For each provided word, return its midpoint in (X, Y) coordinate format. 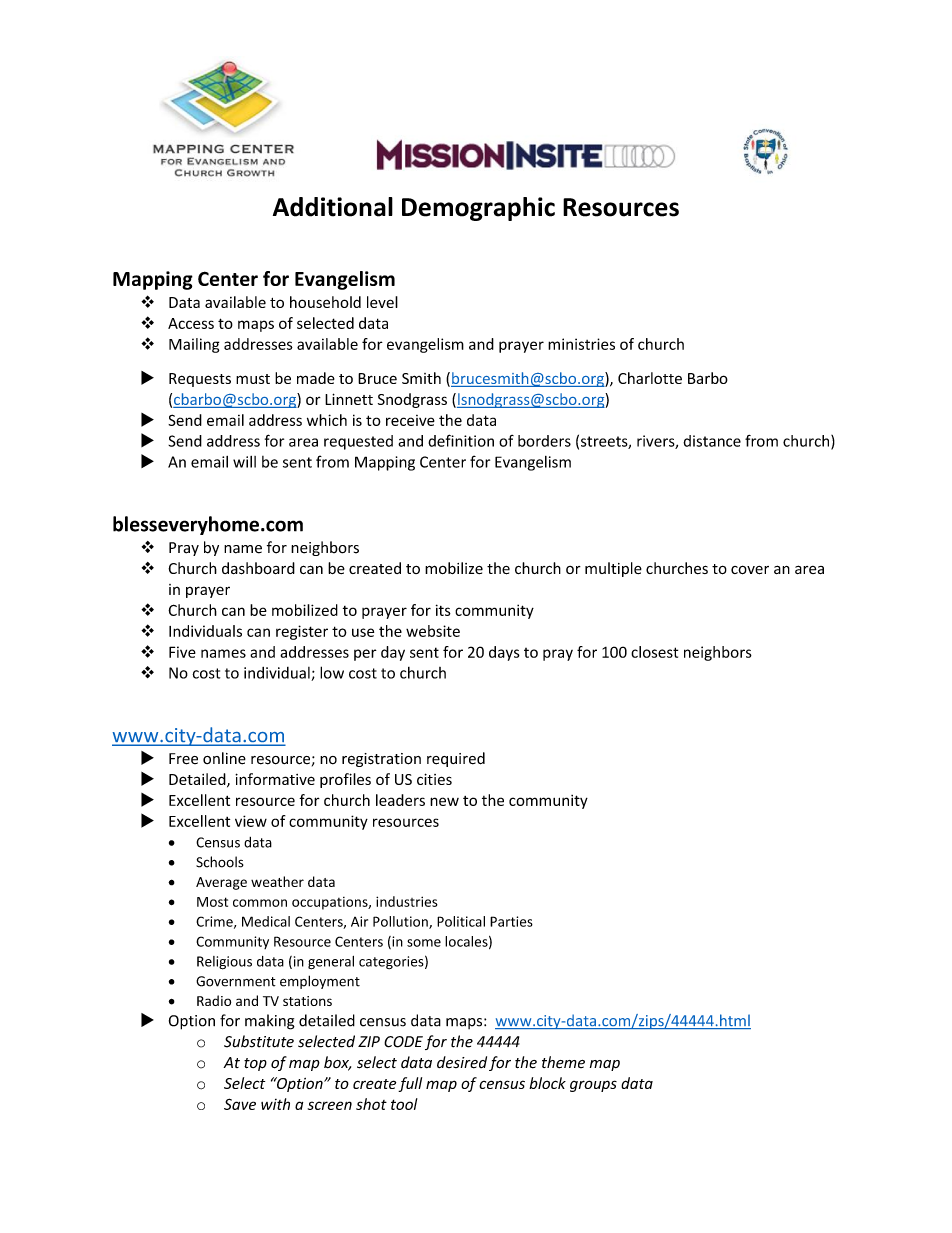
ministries (581, 344)
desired (462, 1062)
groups (593, 1086)
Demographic (478, 209)
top (255, 1064)
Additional (333, 207)
